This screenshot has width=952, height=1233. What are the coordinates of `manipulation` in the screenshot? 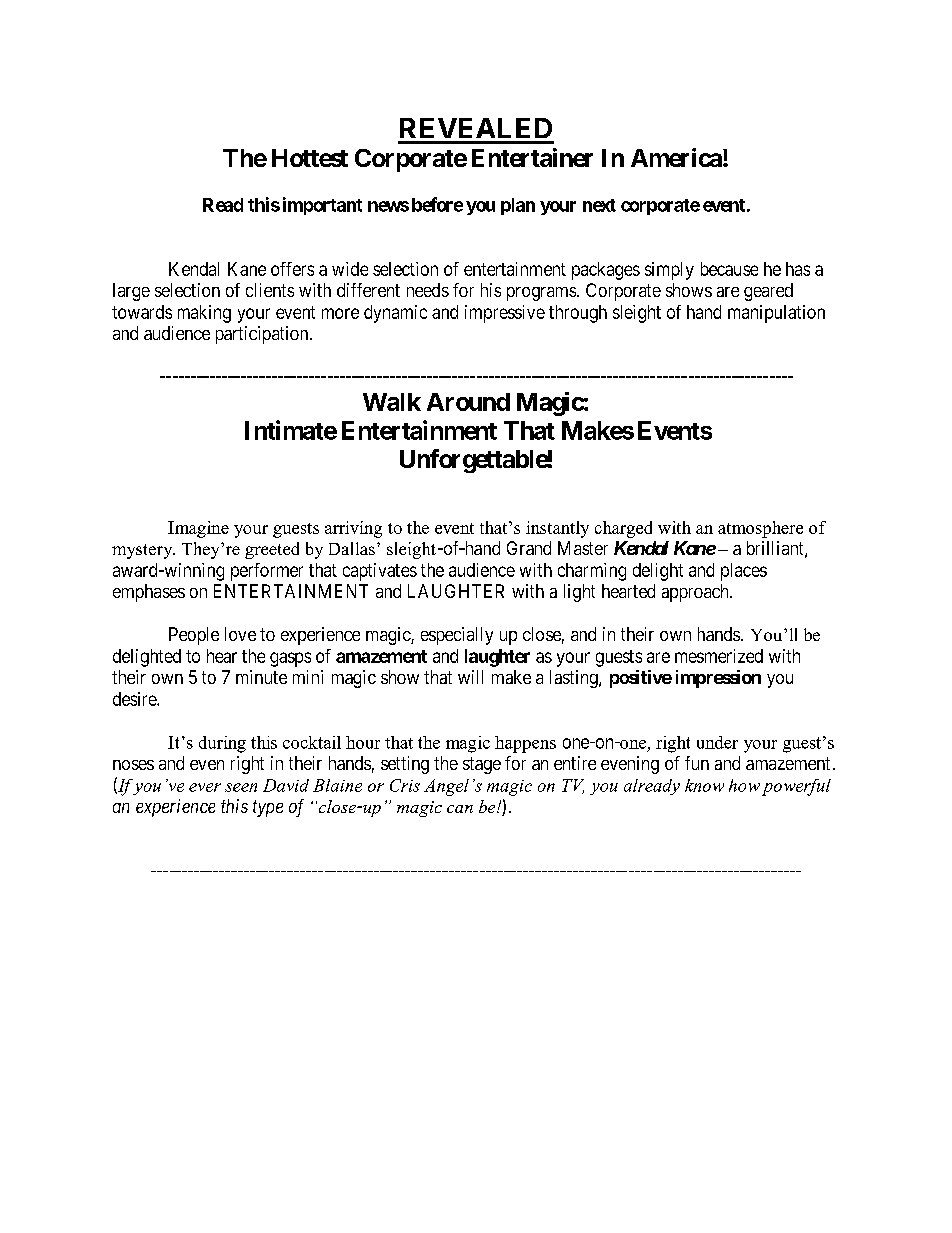 It's located at (776, 314).
